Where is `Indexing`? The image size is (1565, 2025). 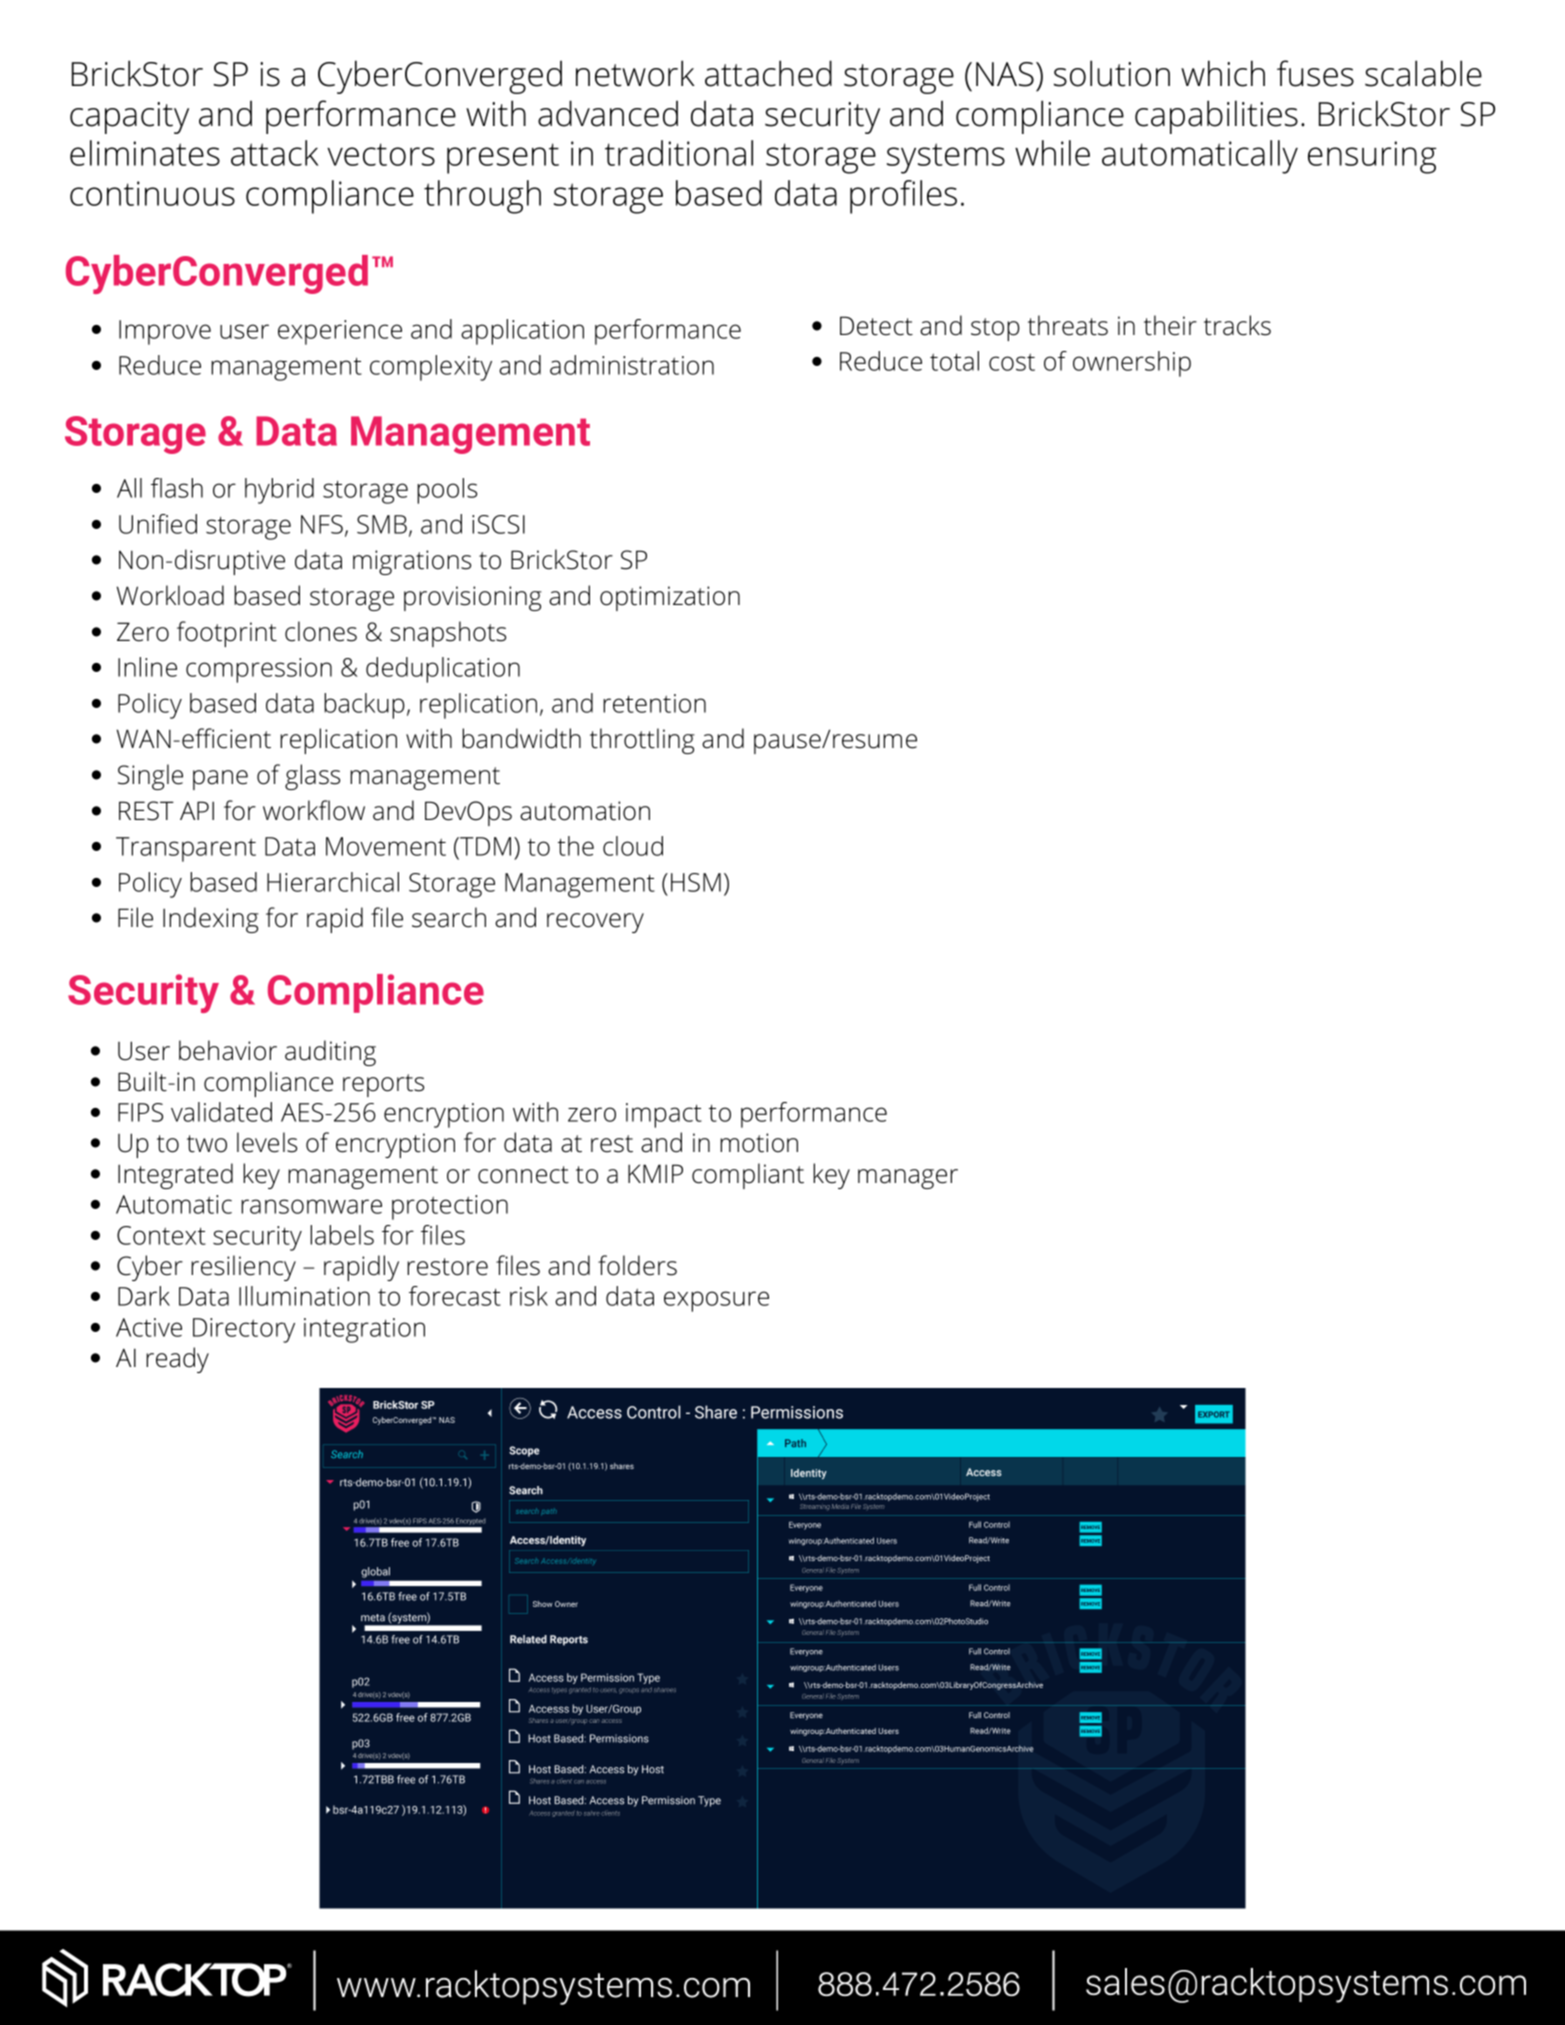
Indexing is located at coordinates (211, 920).
